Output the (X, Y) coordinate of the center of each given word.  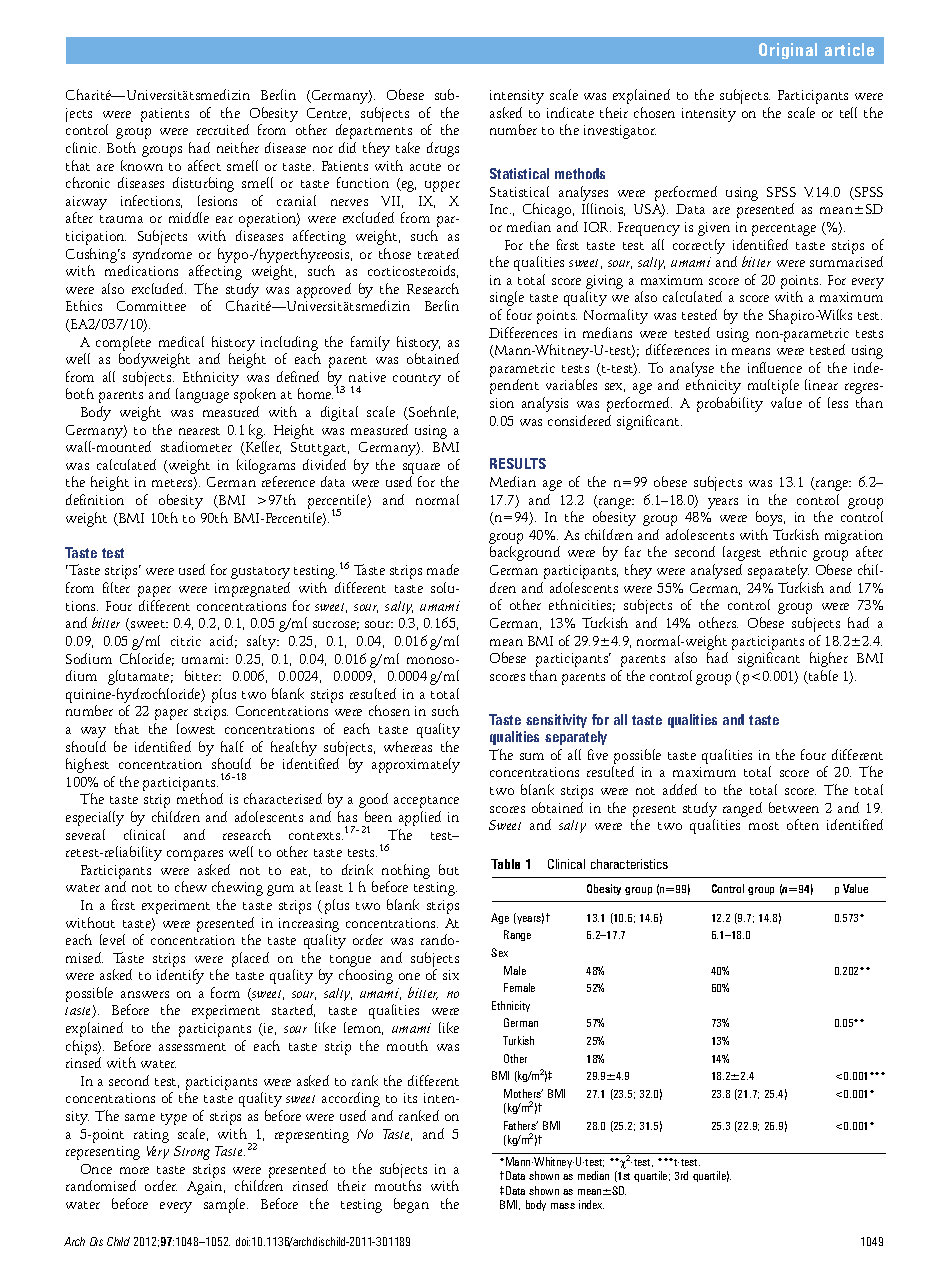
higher (829, 659)
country (417, 380)
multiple (773, 386)
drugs (443, 149)
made (443, 569)
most (764, 826)
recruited (223, 129)
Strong (192, 1153)
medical (181, 341)
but (449, 869)
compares (195, 855)
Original (788, 51)
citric (186, 641)
